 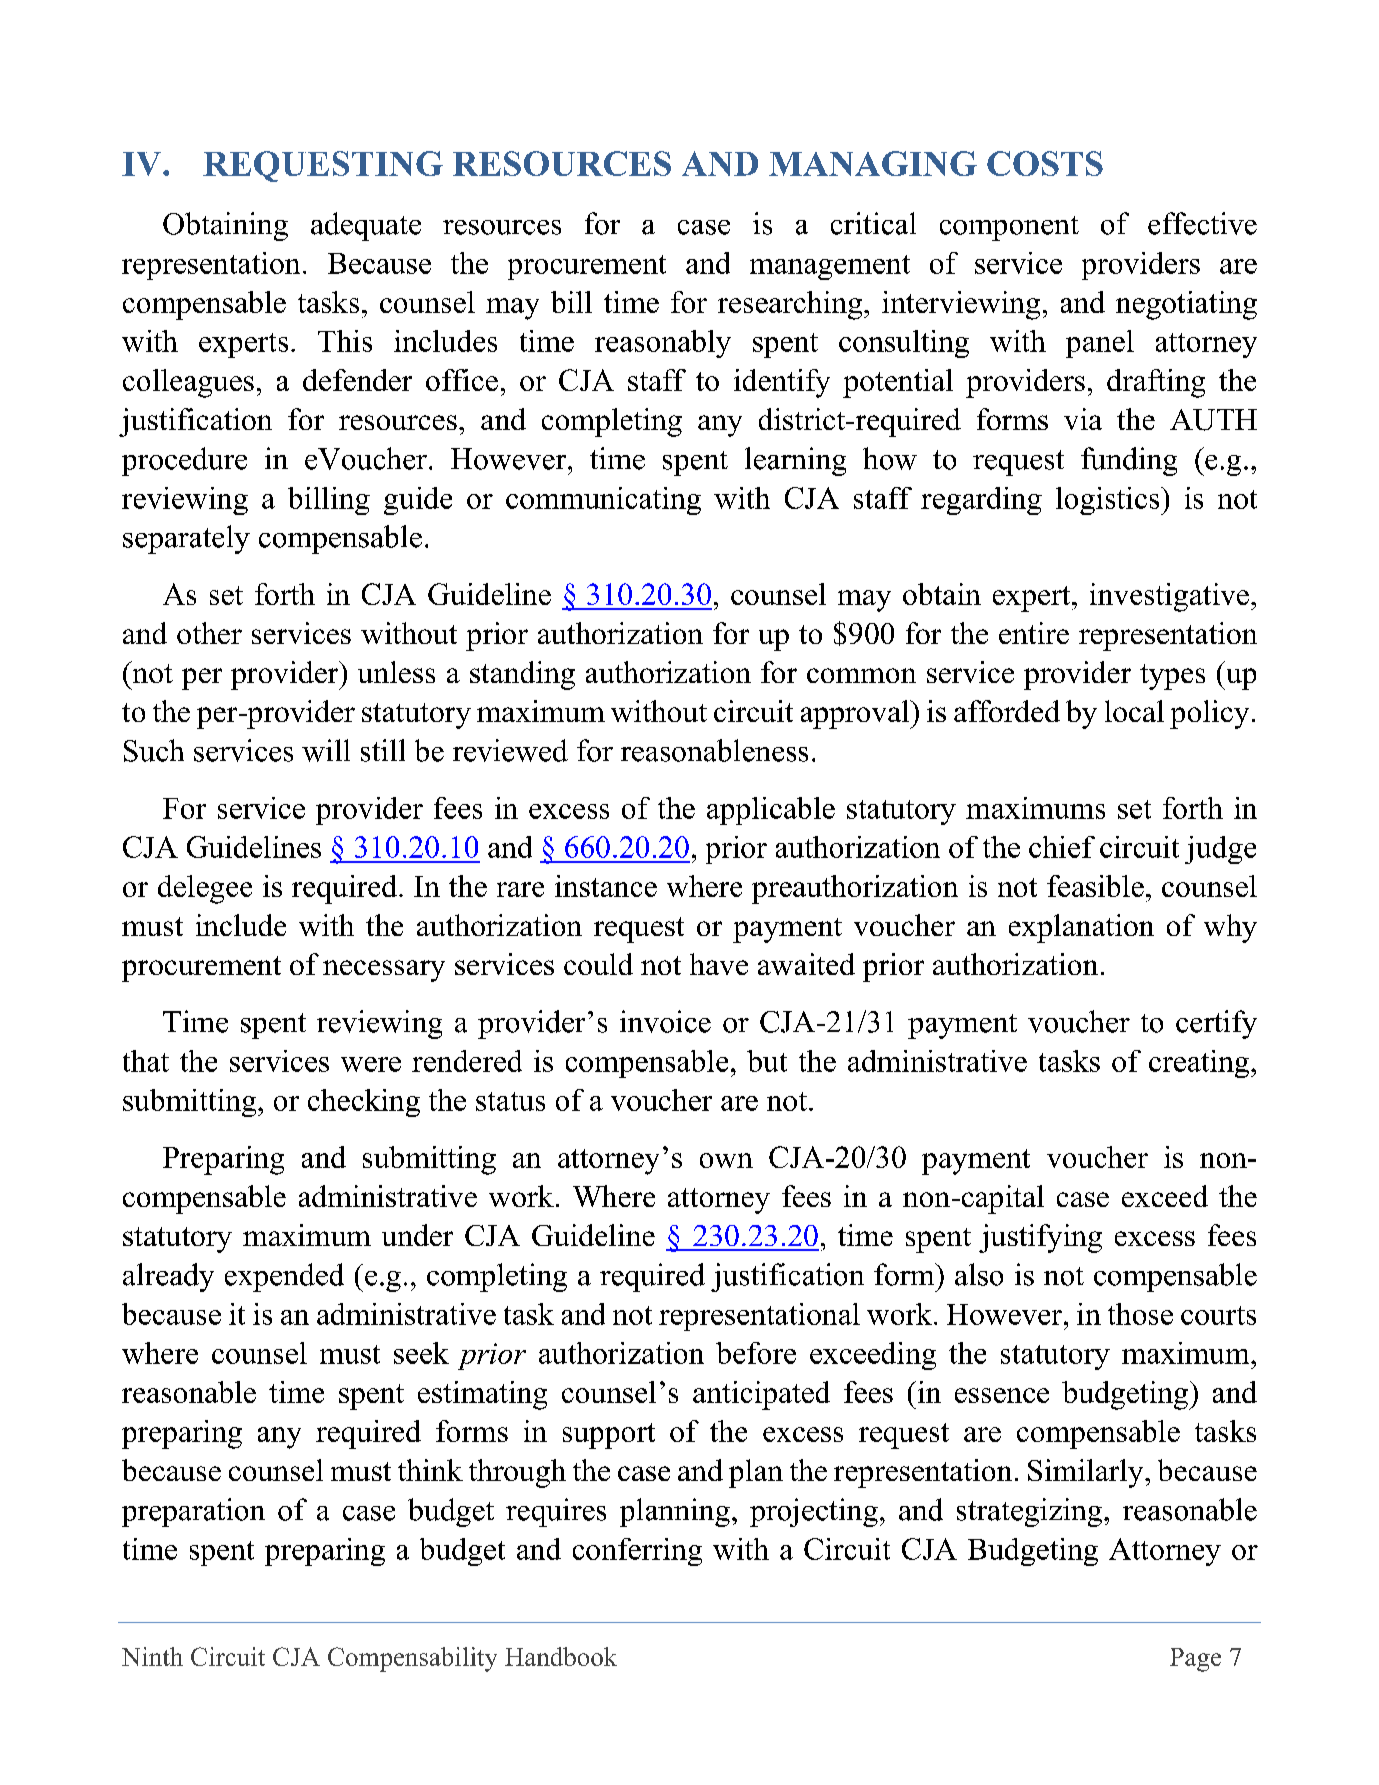 I want to click on before, so click(x=756, y=1353).
